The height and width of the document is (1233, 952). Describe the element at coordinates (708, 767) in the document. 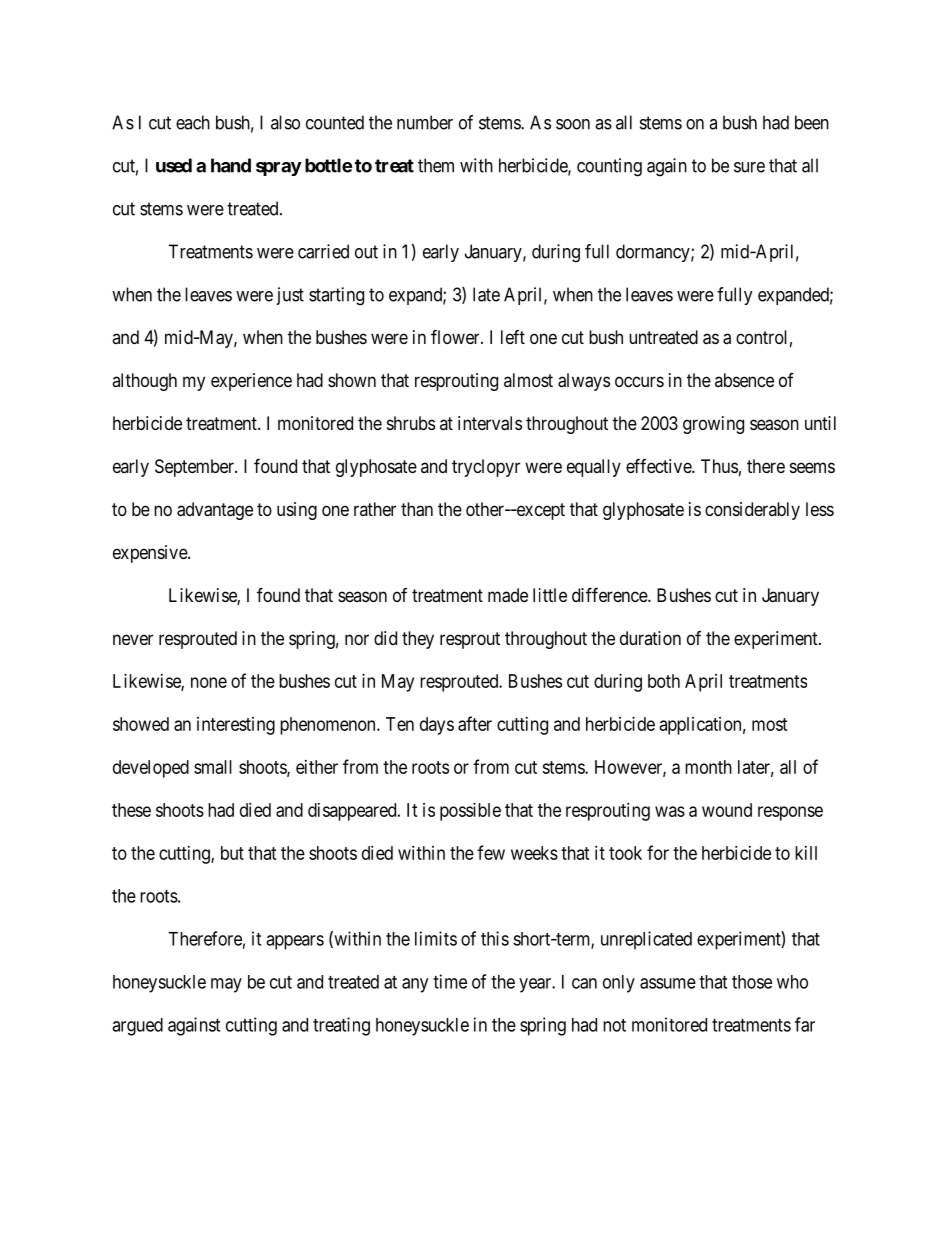

I see `month` at that location.
